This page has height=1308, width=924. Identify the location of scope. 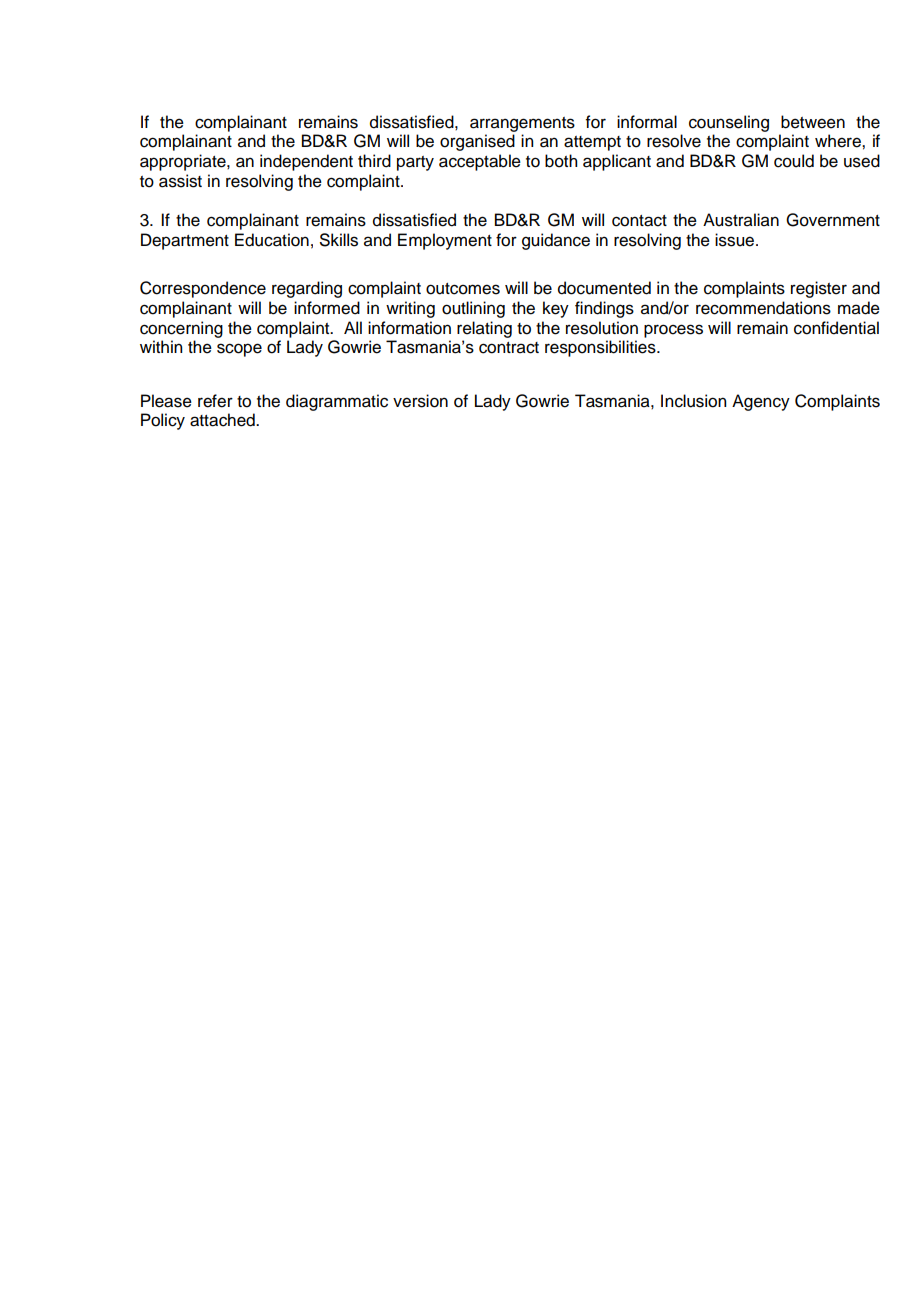
(239, 350).
